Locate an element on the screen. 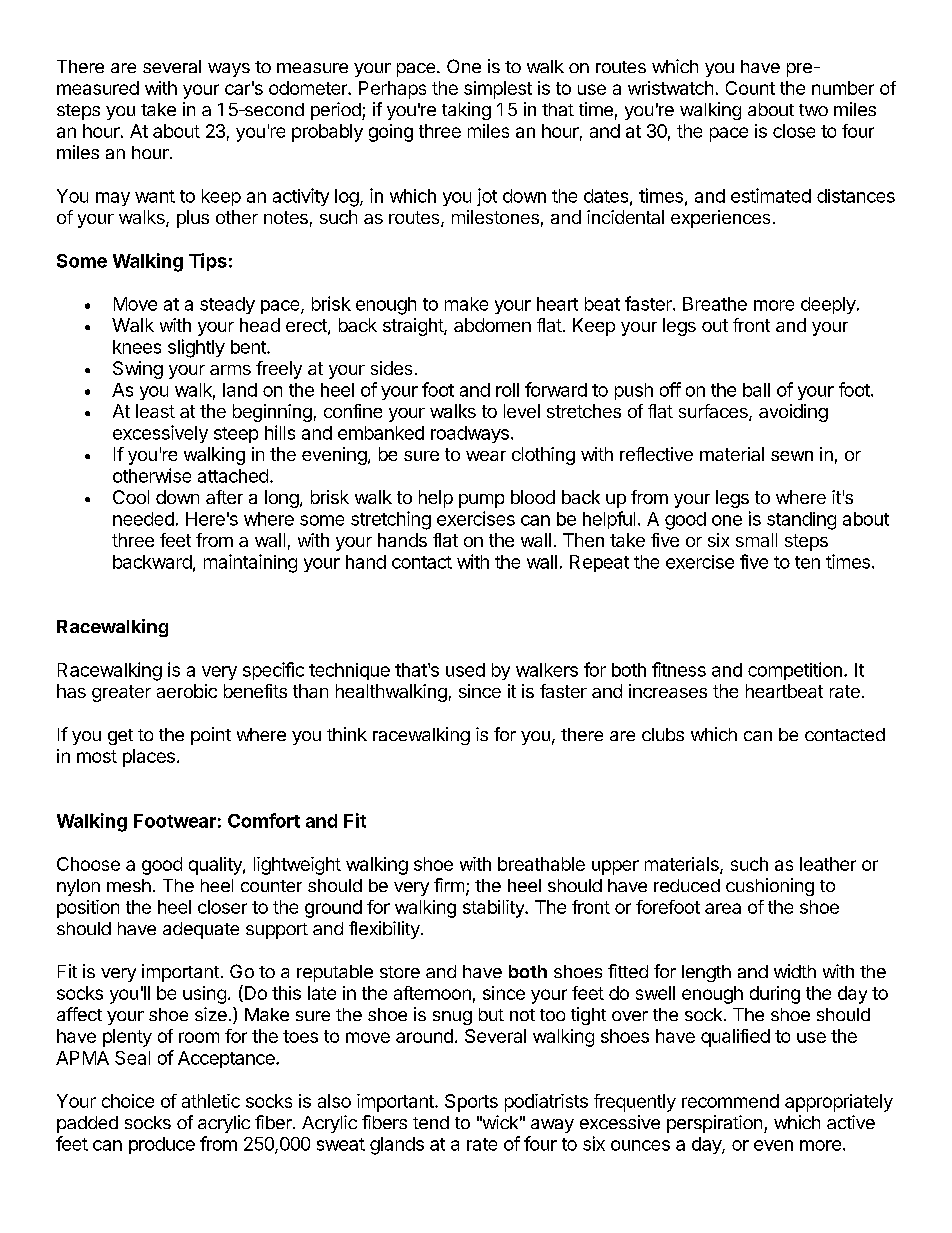 This screenshot has height=1233, width=952. roll is located at coordinates (507, 390).
